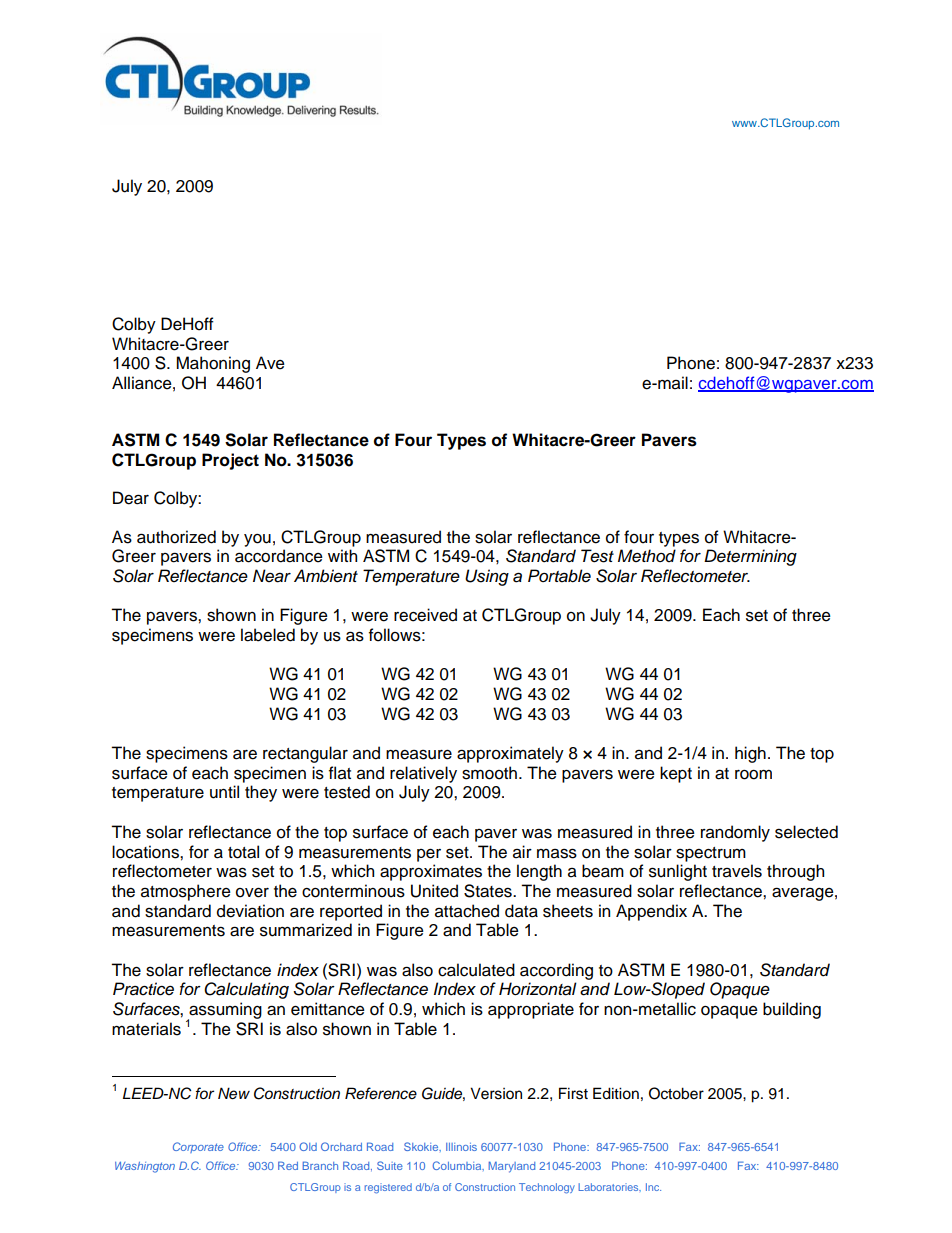 The image size is (952, 1233). Describe the element at coordinates (243, 852) in the document. I see `total` at that location.
